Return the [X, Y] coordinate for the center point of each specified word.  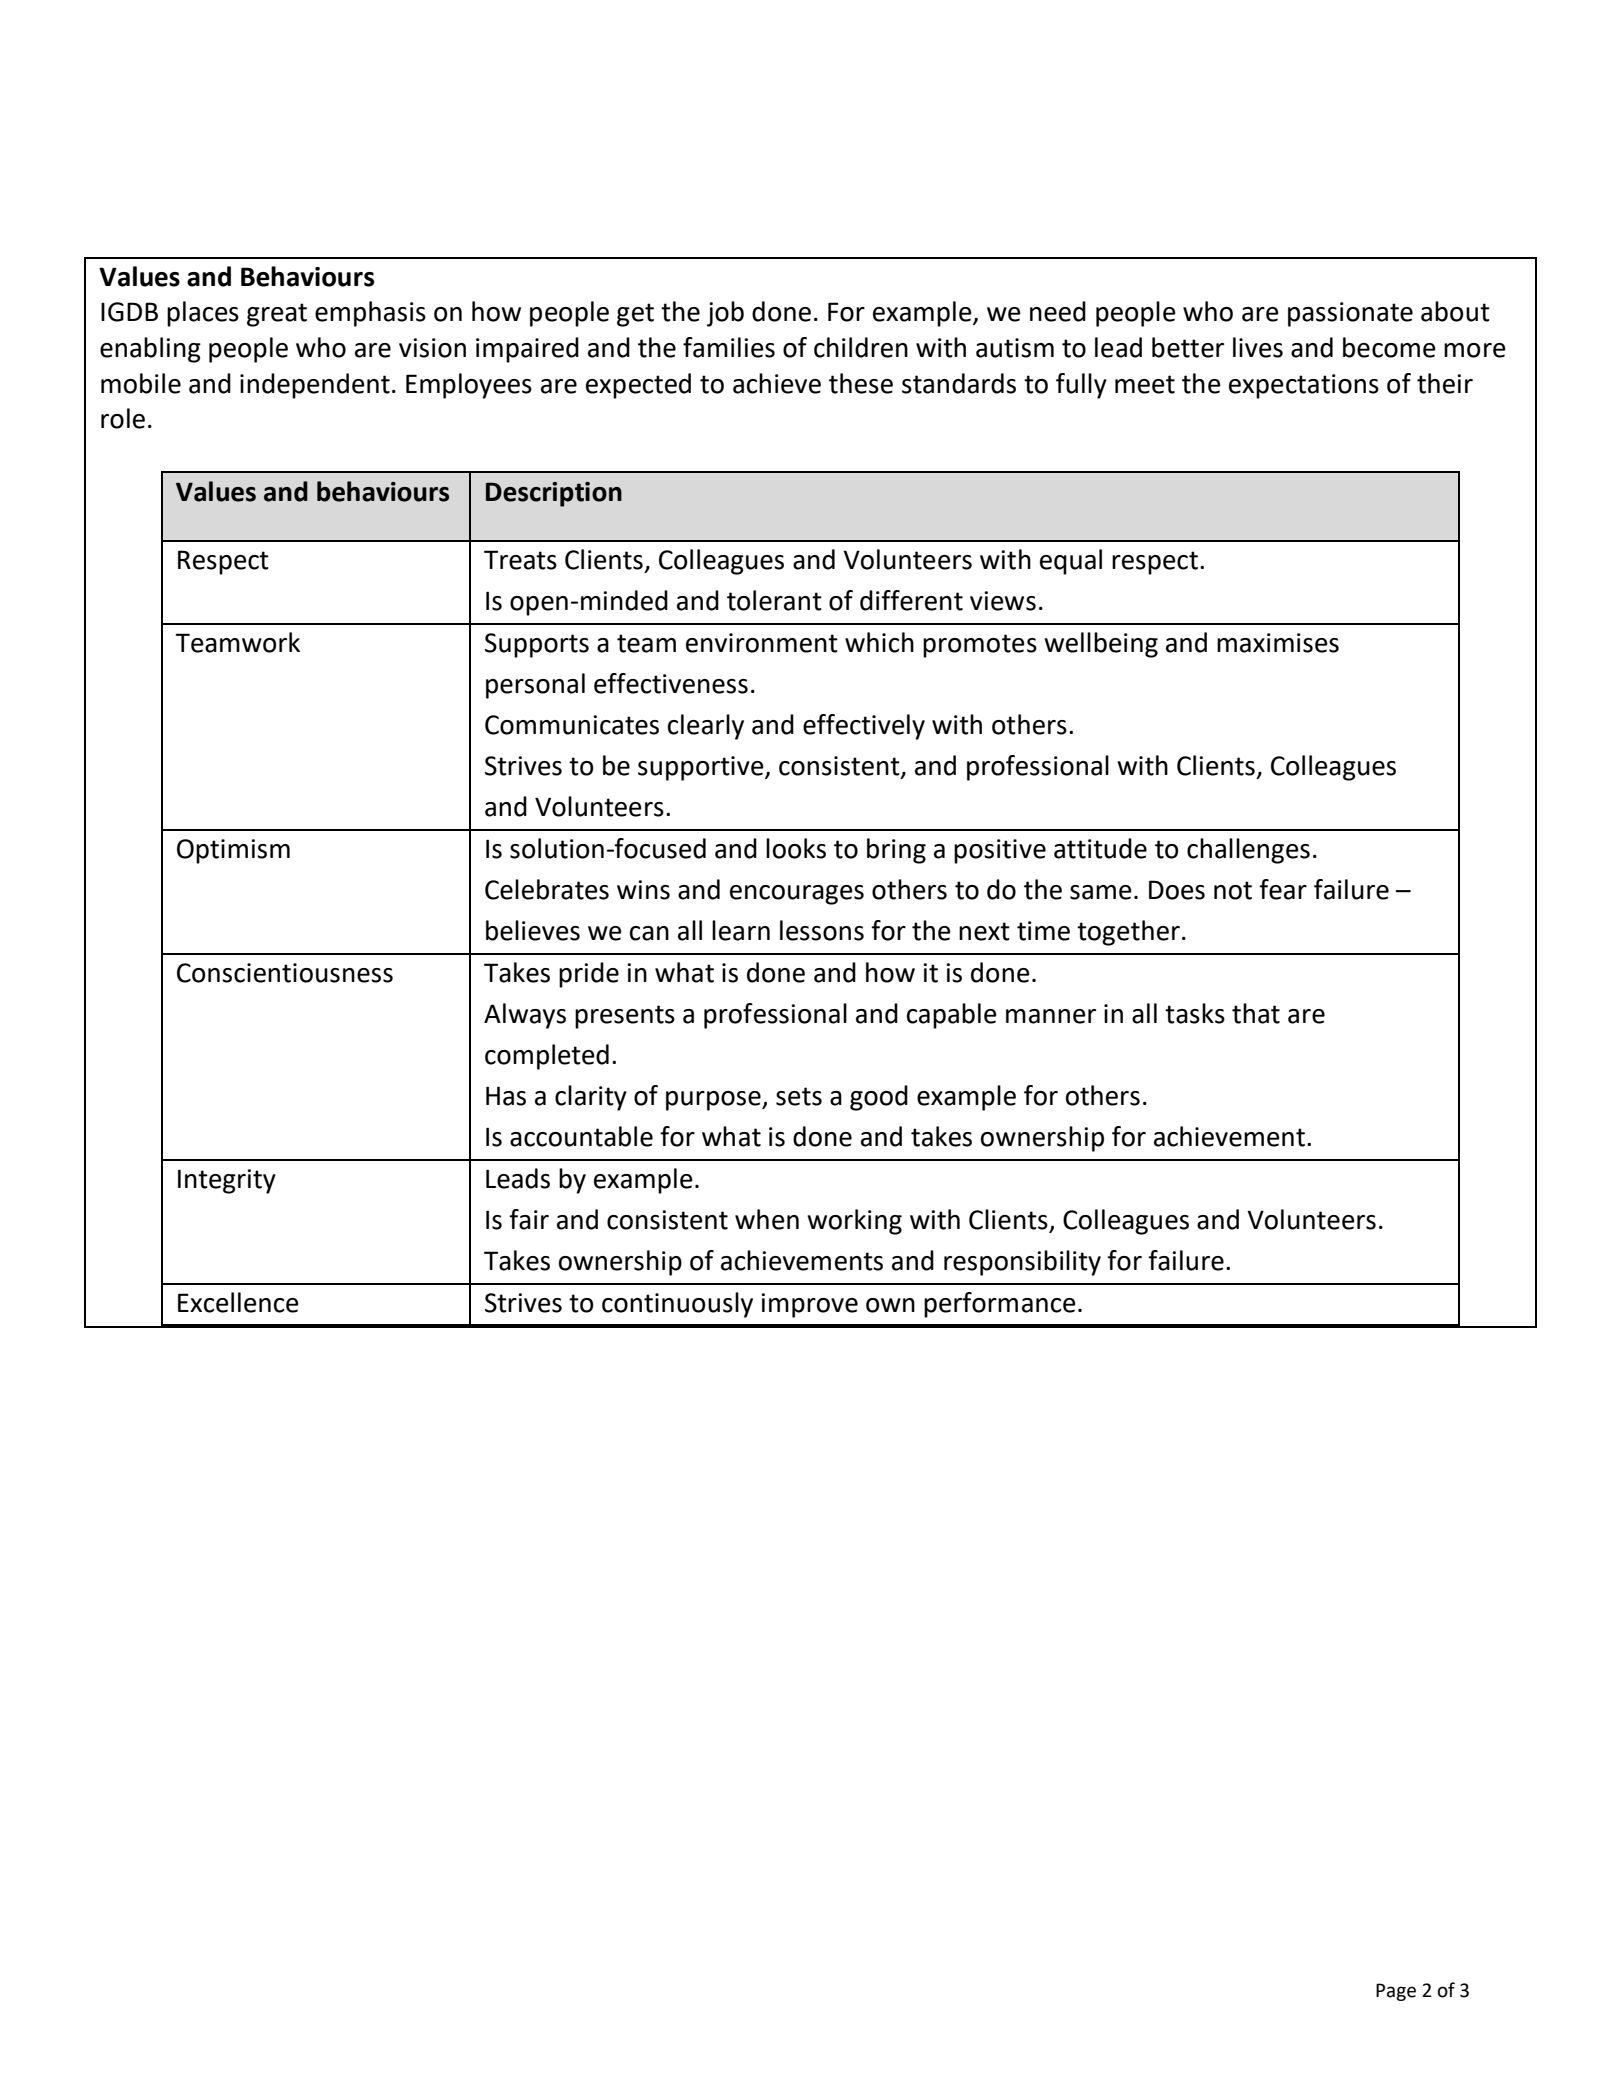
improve [809, 1305]
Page [1396, 1992]
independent [315, 386]
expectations [1304, 386]
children [861, 347]
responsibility [1022, 1263]
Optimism [233, 851]
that [1256, 1013]
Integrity [227, 1181]
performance [1000, 1305]
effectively [864, 727]
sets [799, 1096]
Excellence [238, 1302]
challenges [1248, 851]
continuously [677, 1305]
